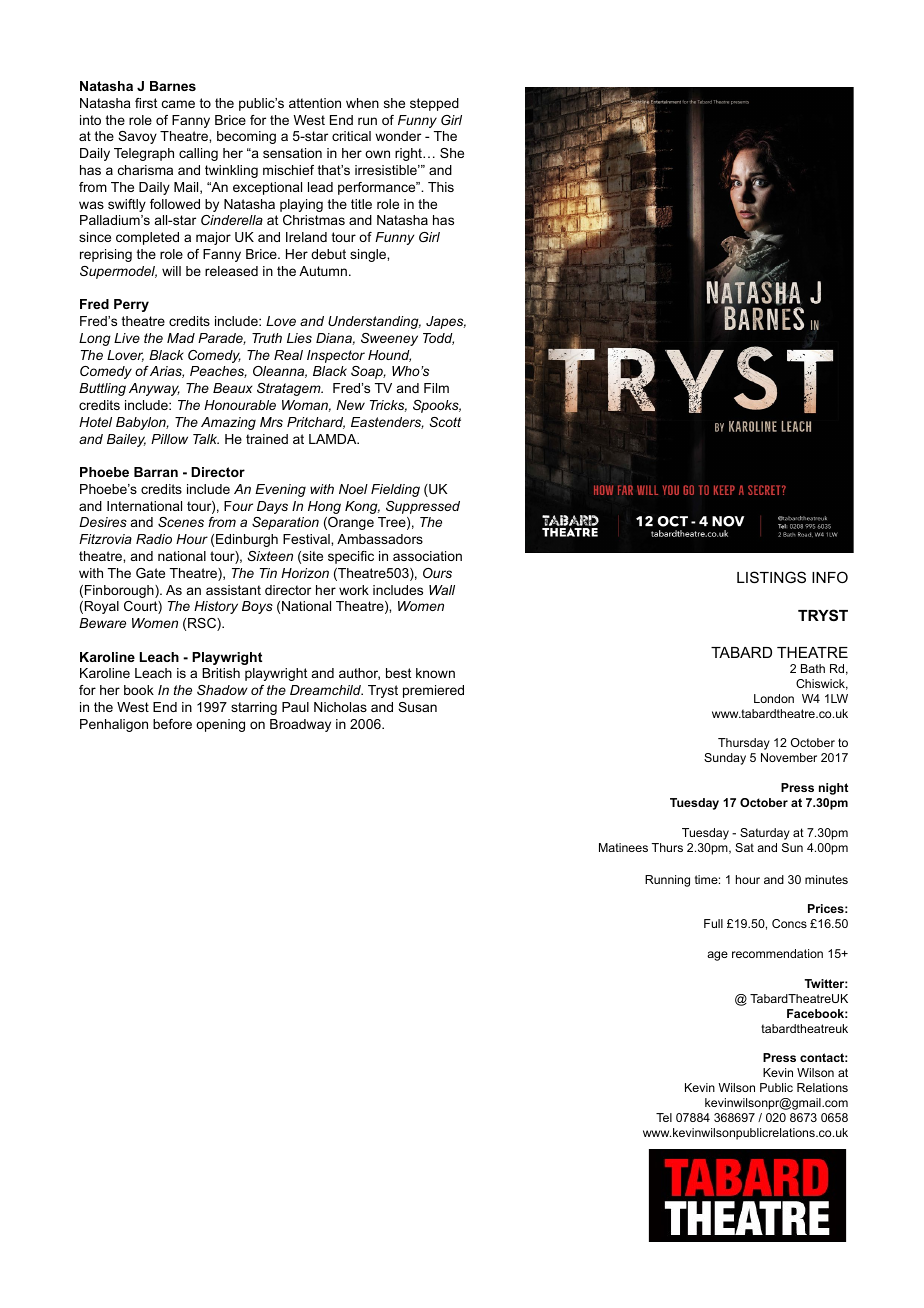 This image has width=924, height=1308. I want to click on This, so click(441, 187).
